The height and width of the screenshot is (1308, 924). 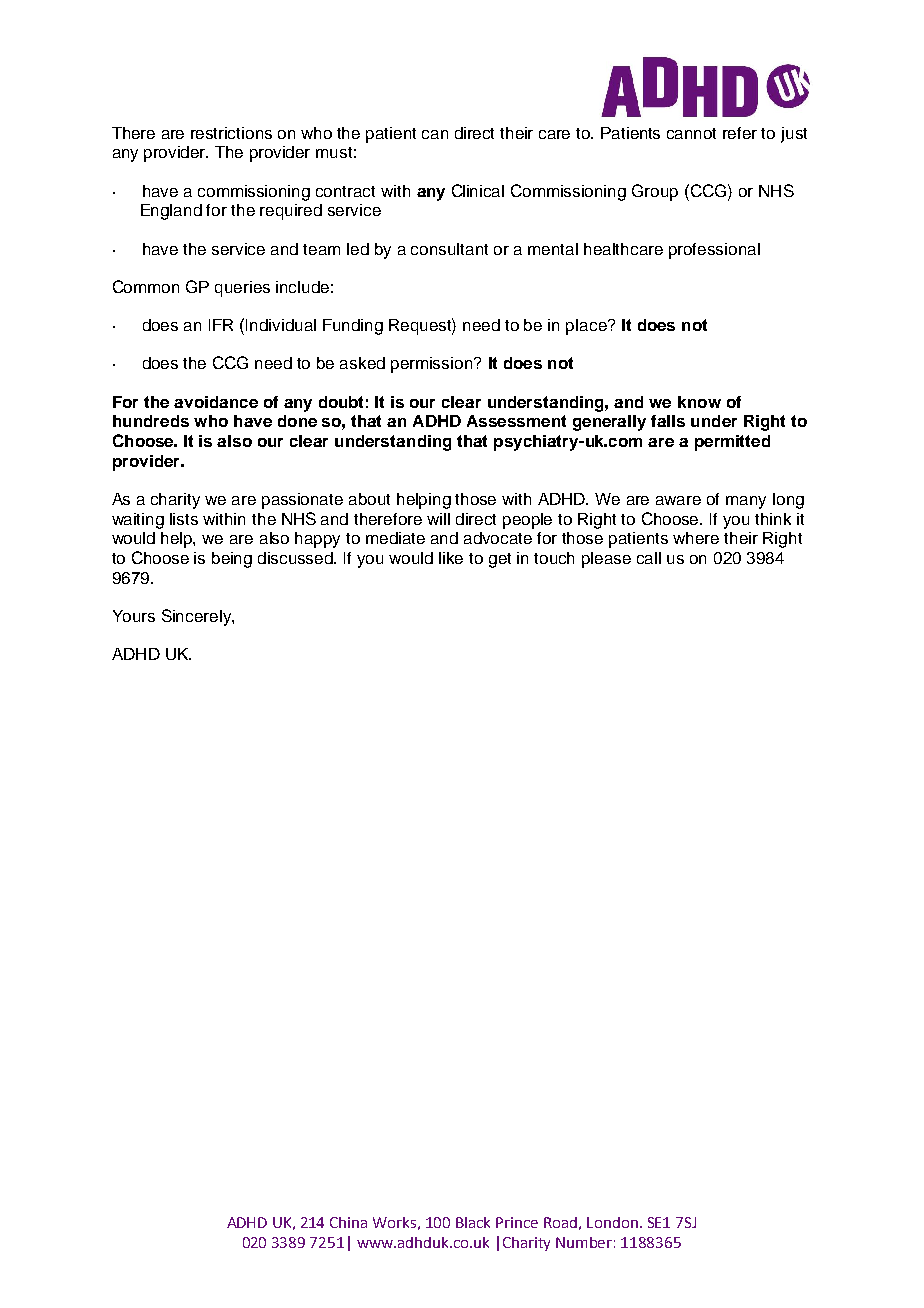 I want to click on many, so click(x=746, y=502).
